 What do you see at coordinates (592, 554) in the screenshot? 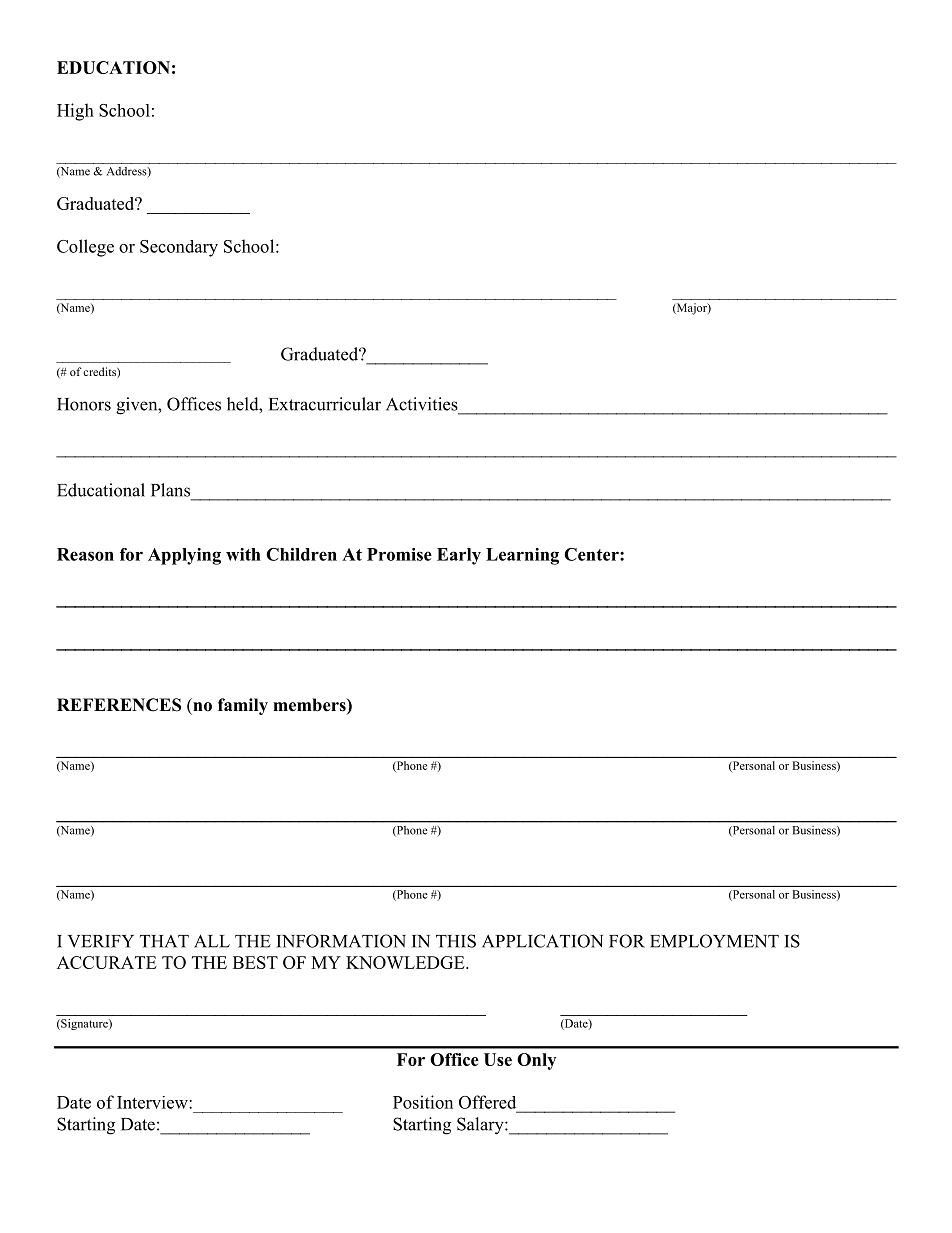
I see `Center` at bounding box center [592, 554].
